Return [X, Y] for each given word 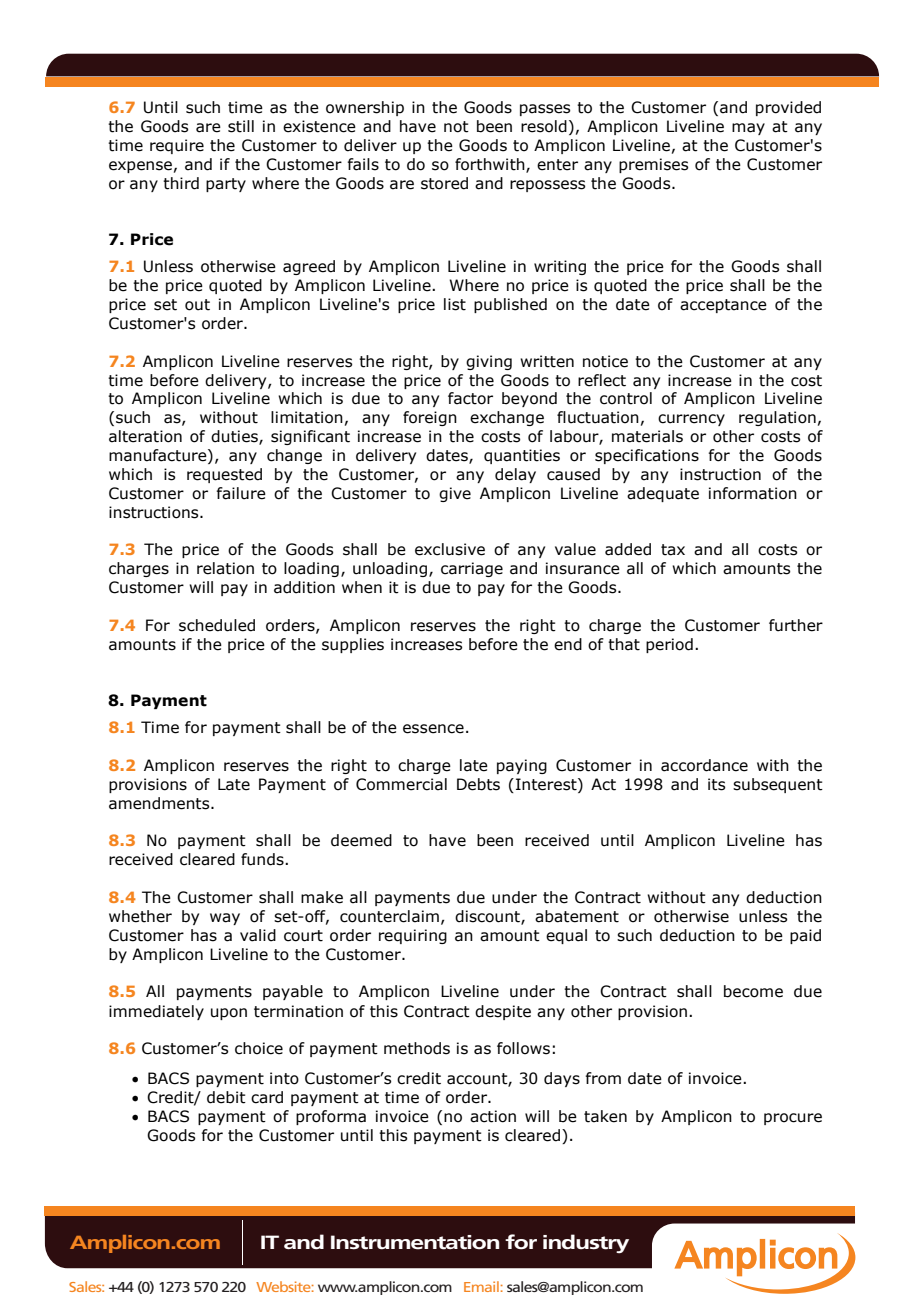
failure [241, 493]
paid [805, 936]
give [455, 494]
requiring [413, 936]
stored [444, 183]
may [748, 129]
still [241, 126]
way [225, 919]
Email [481, 1286]
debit [226, 1097]
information [753, 493]
